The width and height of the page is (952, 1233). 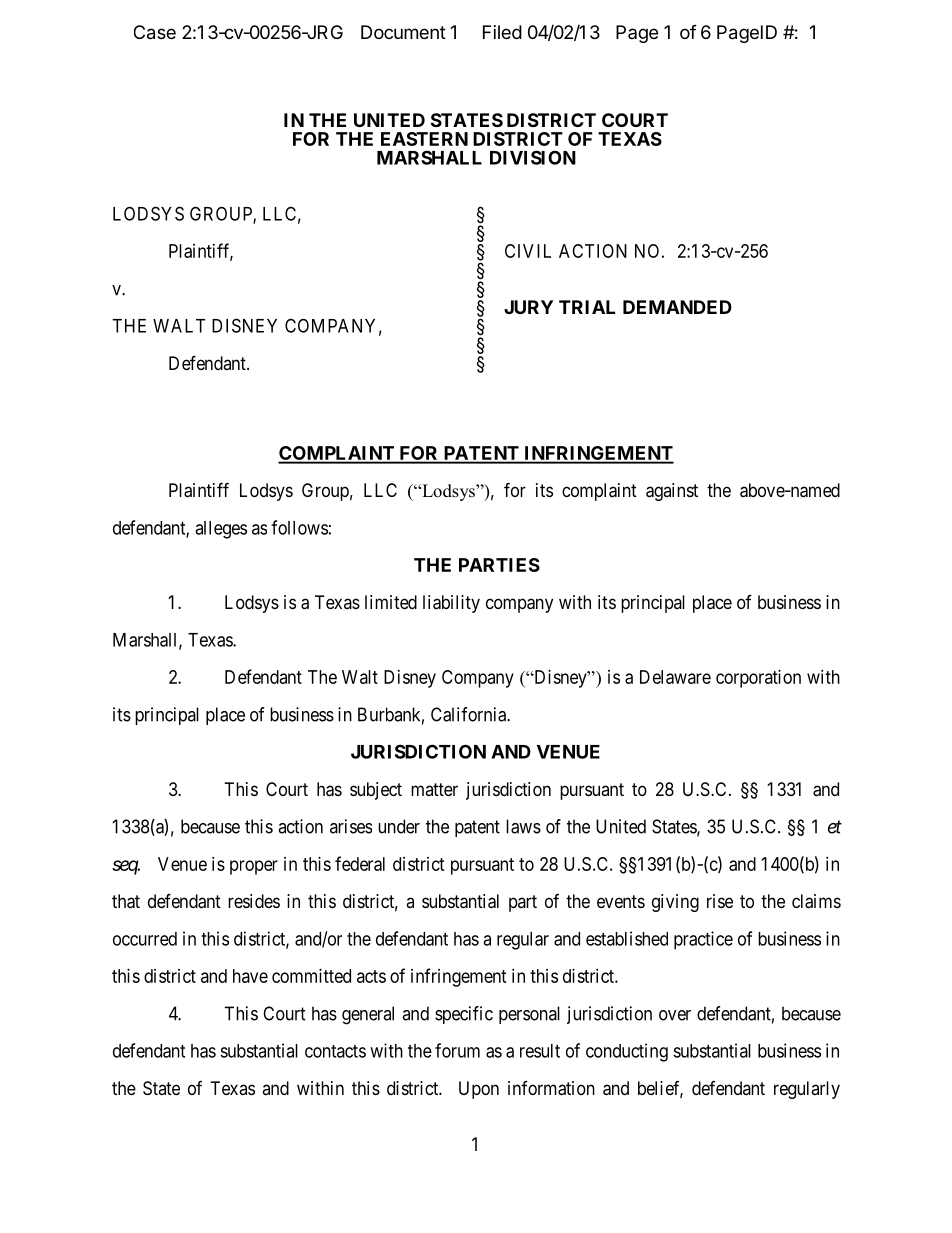 What do you see at coordinates (502, 32) in the page?
I see `Filed` at bounding box center [502, 32].
